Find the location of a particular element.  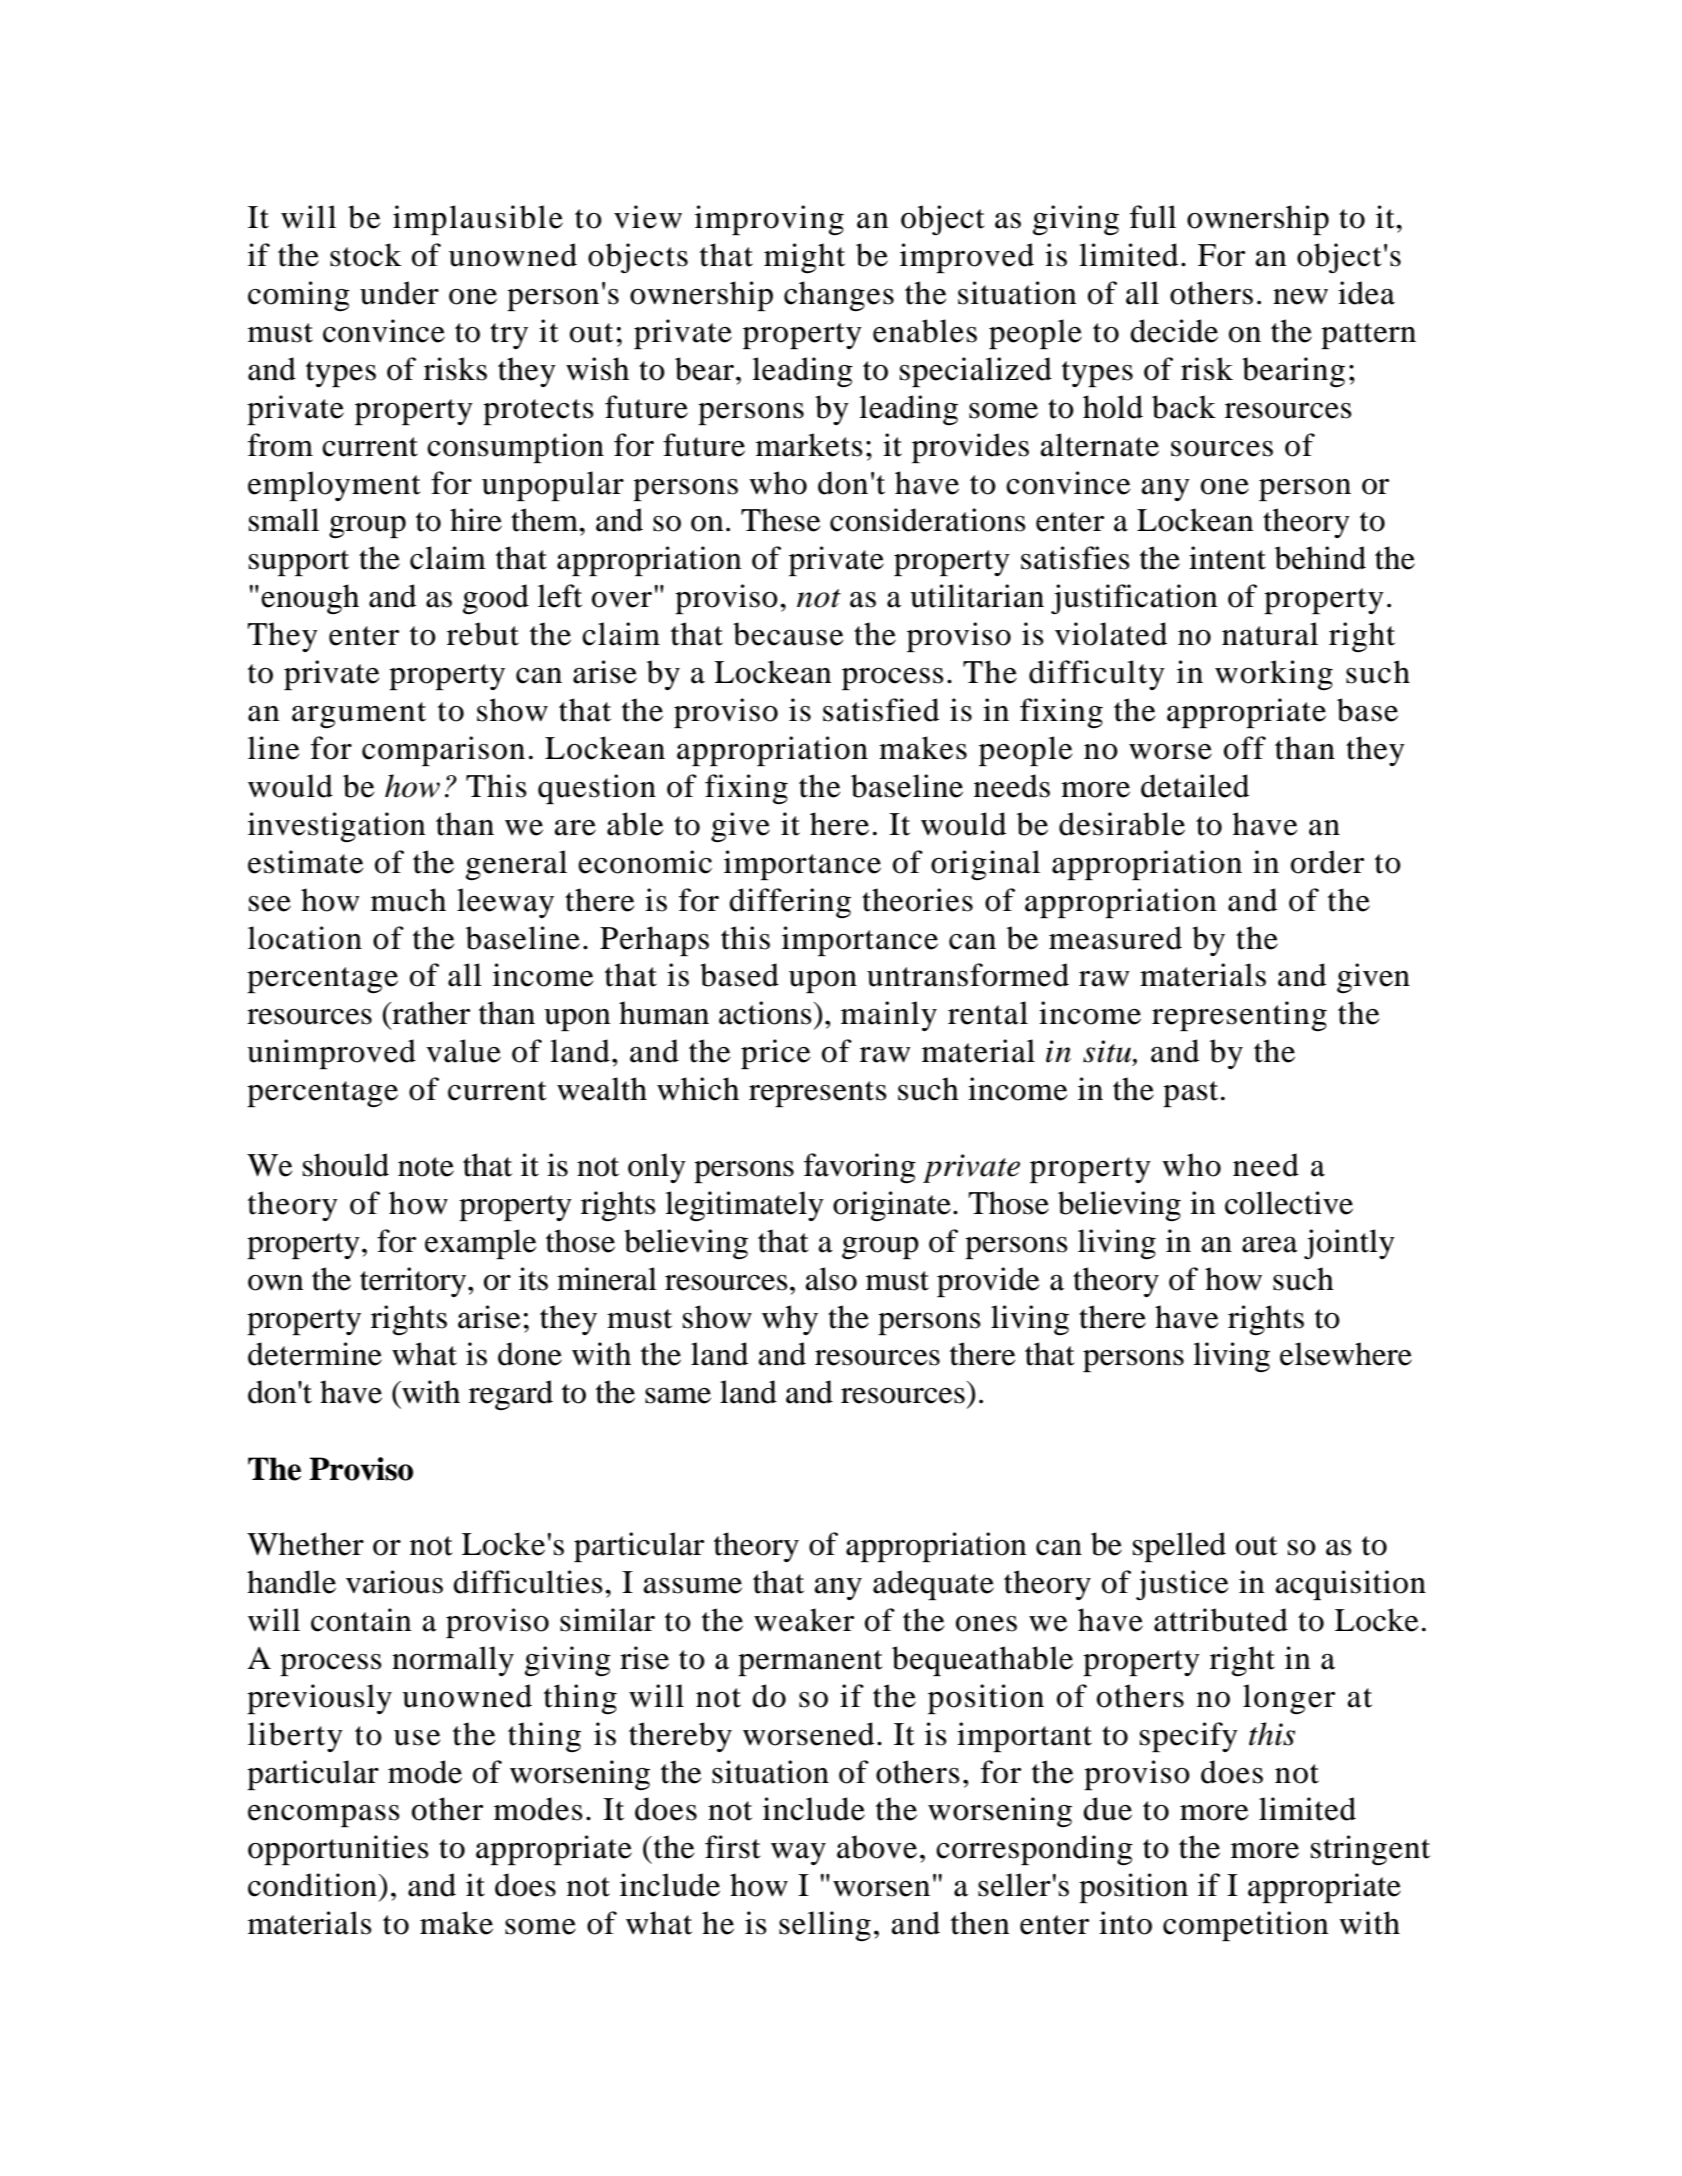

spelled is located at coordinates (1179, 1547).
